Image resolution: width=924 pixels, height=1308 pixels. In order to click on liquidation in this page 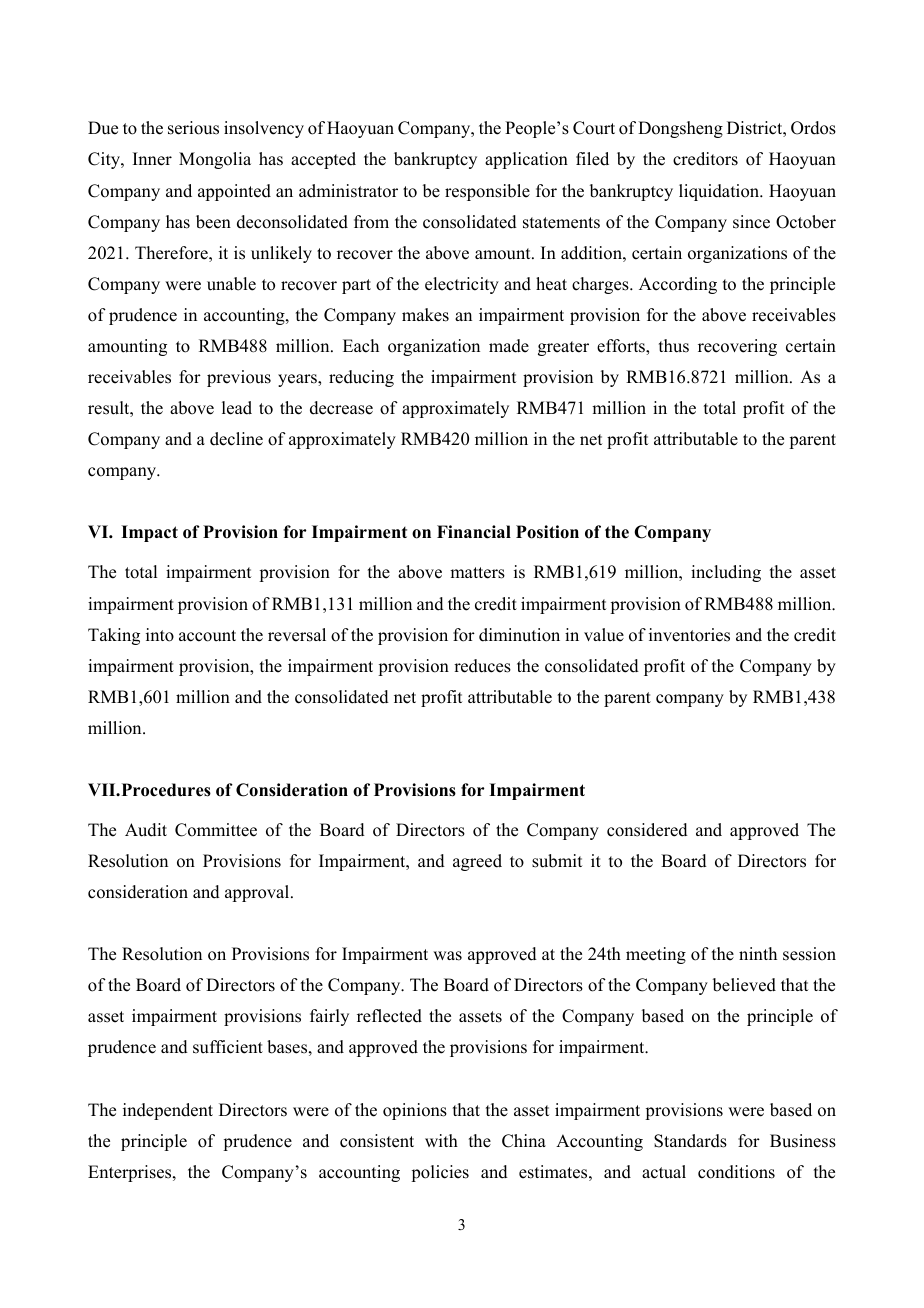, I will do `click(720, 192)`.
